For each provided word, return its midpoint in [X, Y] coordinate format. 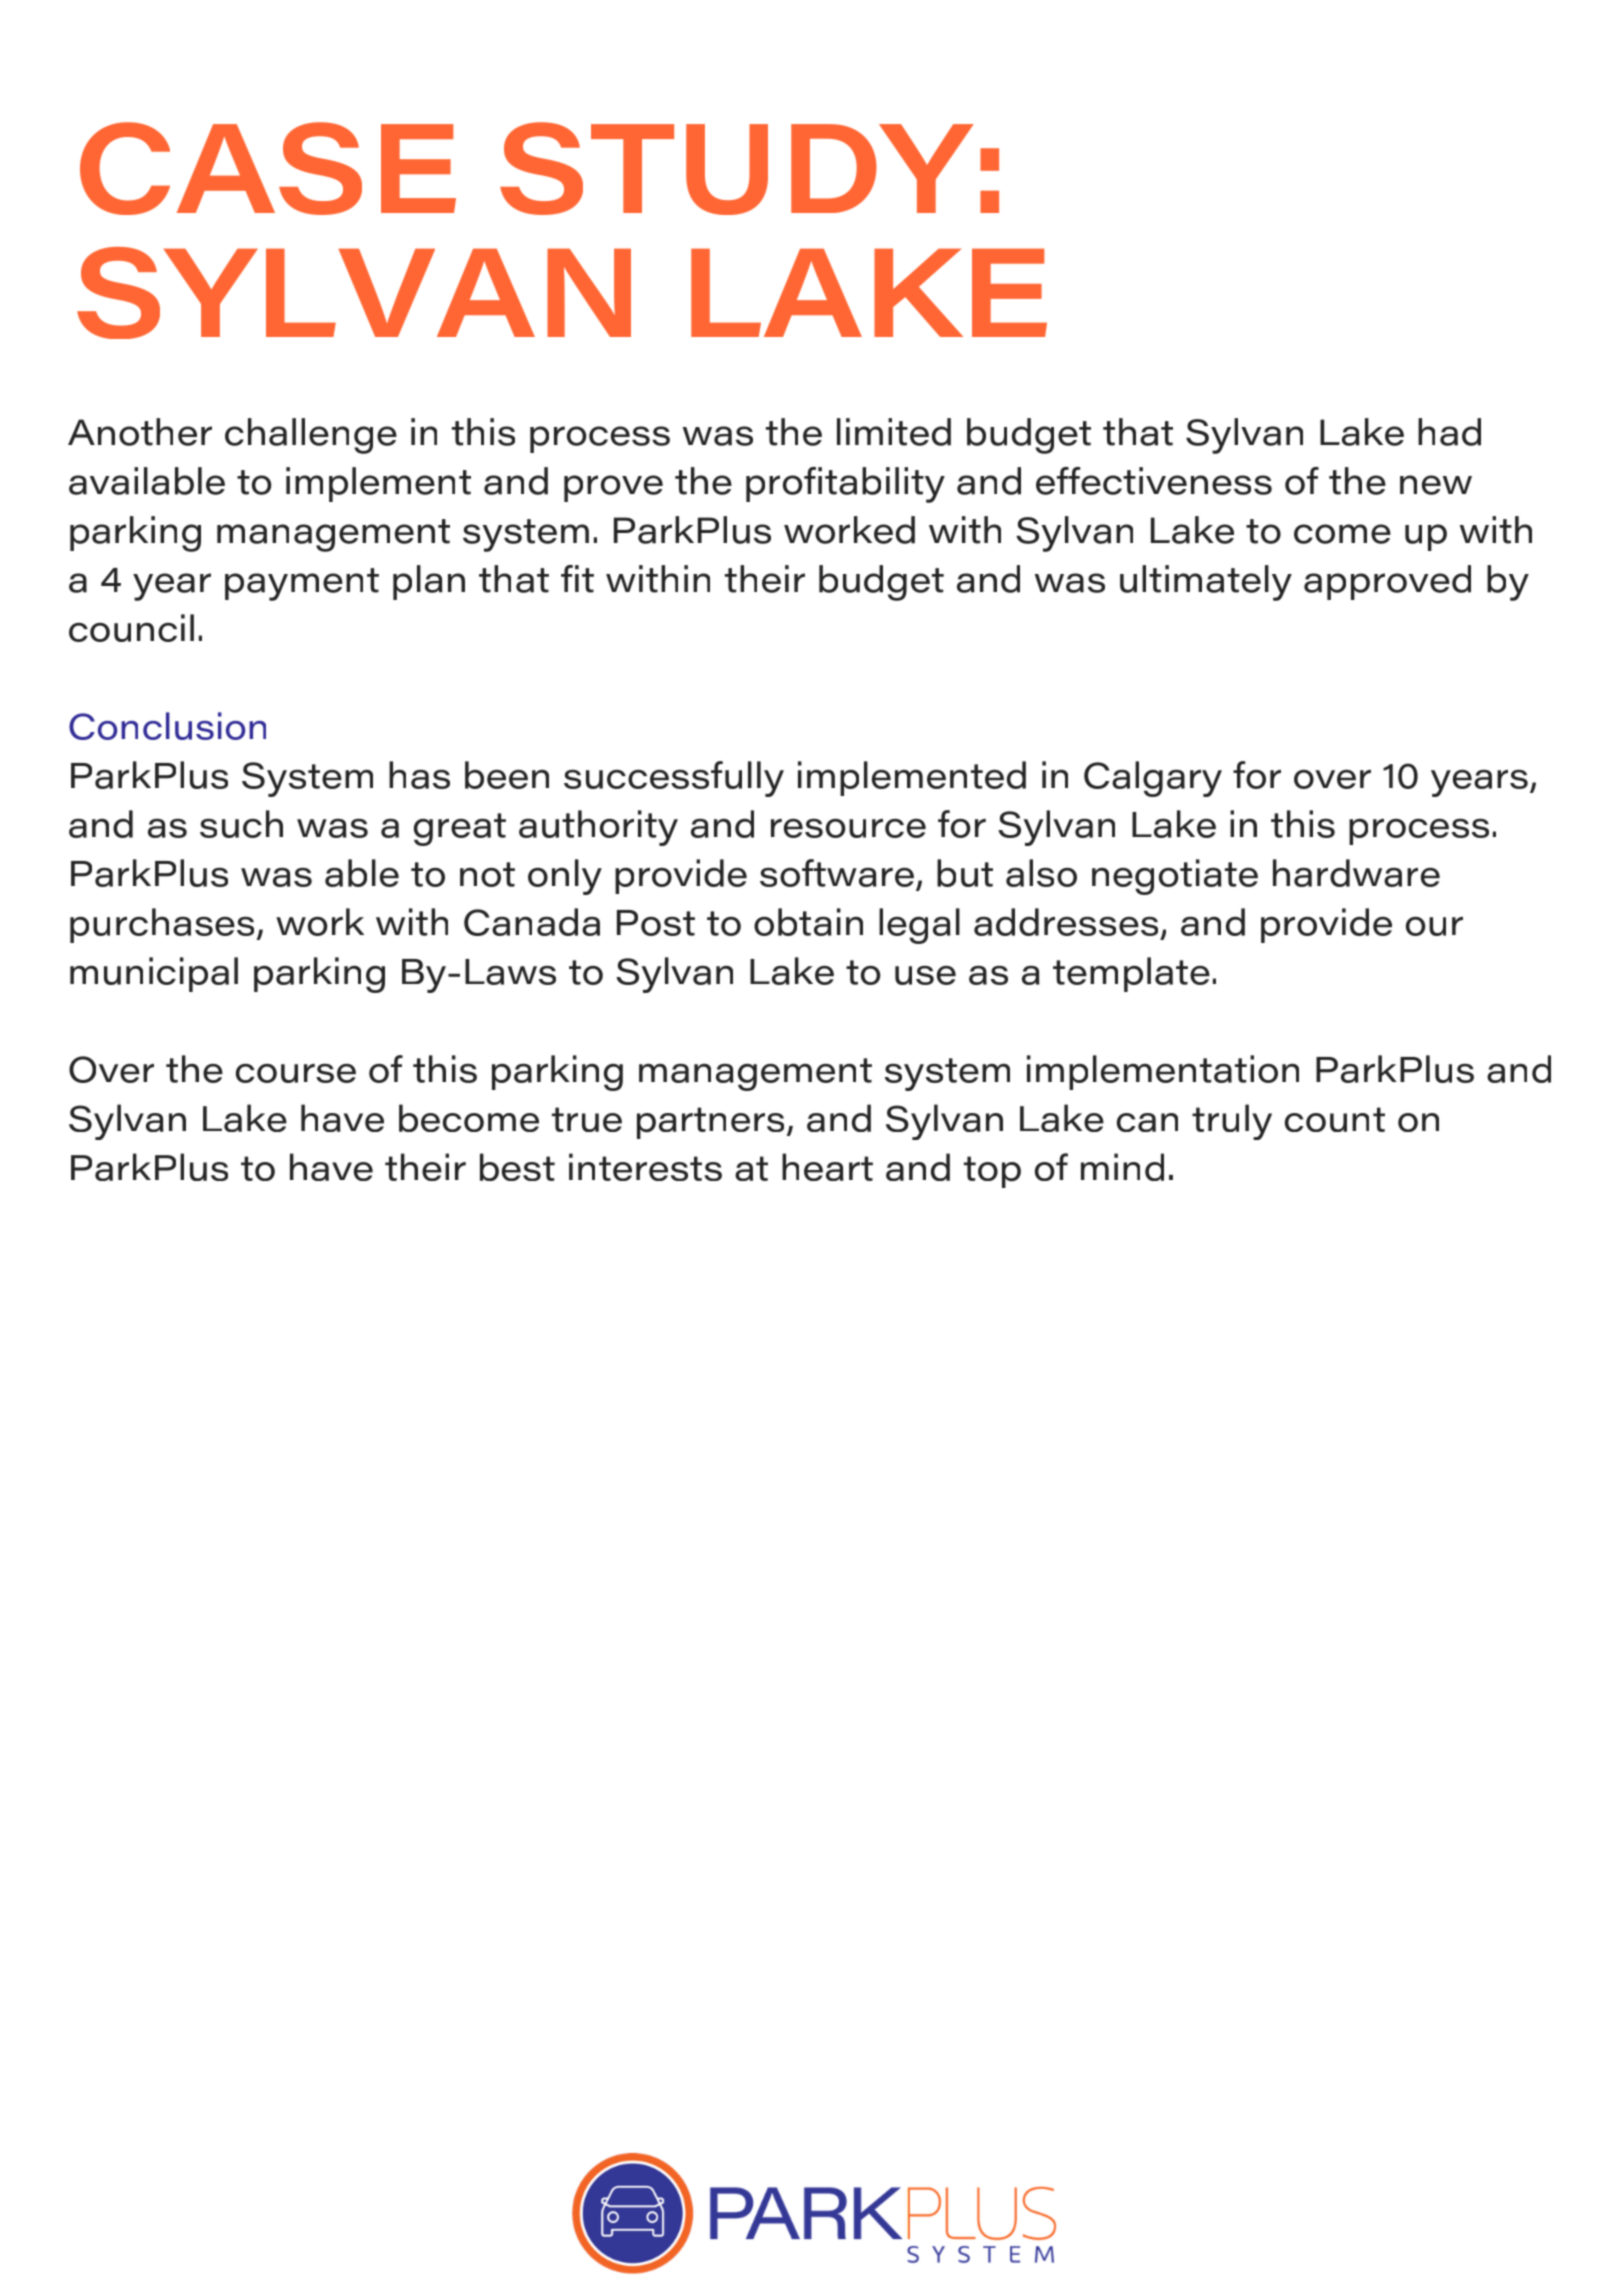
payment [302, 584]
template [1131, 974]
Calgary [1153, 779]
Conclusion [167, 726]
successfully [674, 779]
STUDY [737, 168]
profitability [845, 485]
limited [894, 432]
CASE [268, 168]
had [1449, 432]
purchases [163, 925]
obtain [808, 922]
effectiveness [1154, 481]
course [296, 1073]
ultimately [1206, 583]
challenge [311, 436]
